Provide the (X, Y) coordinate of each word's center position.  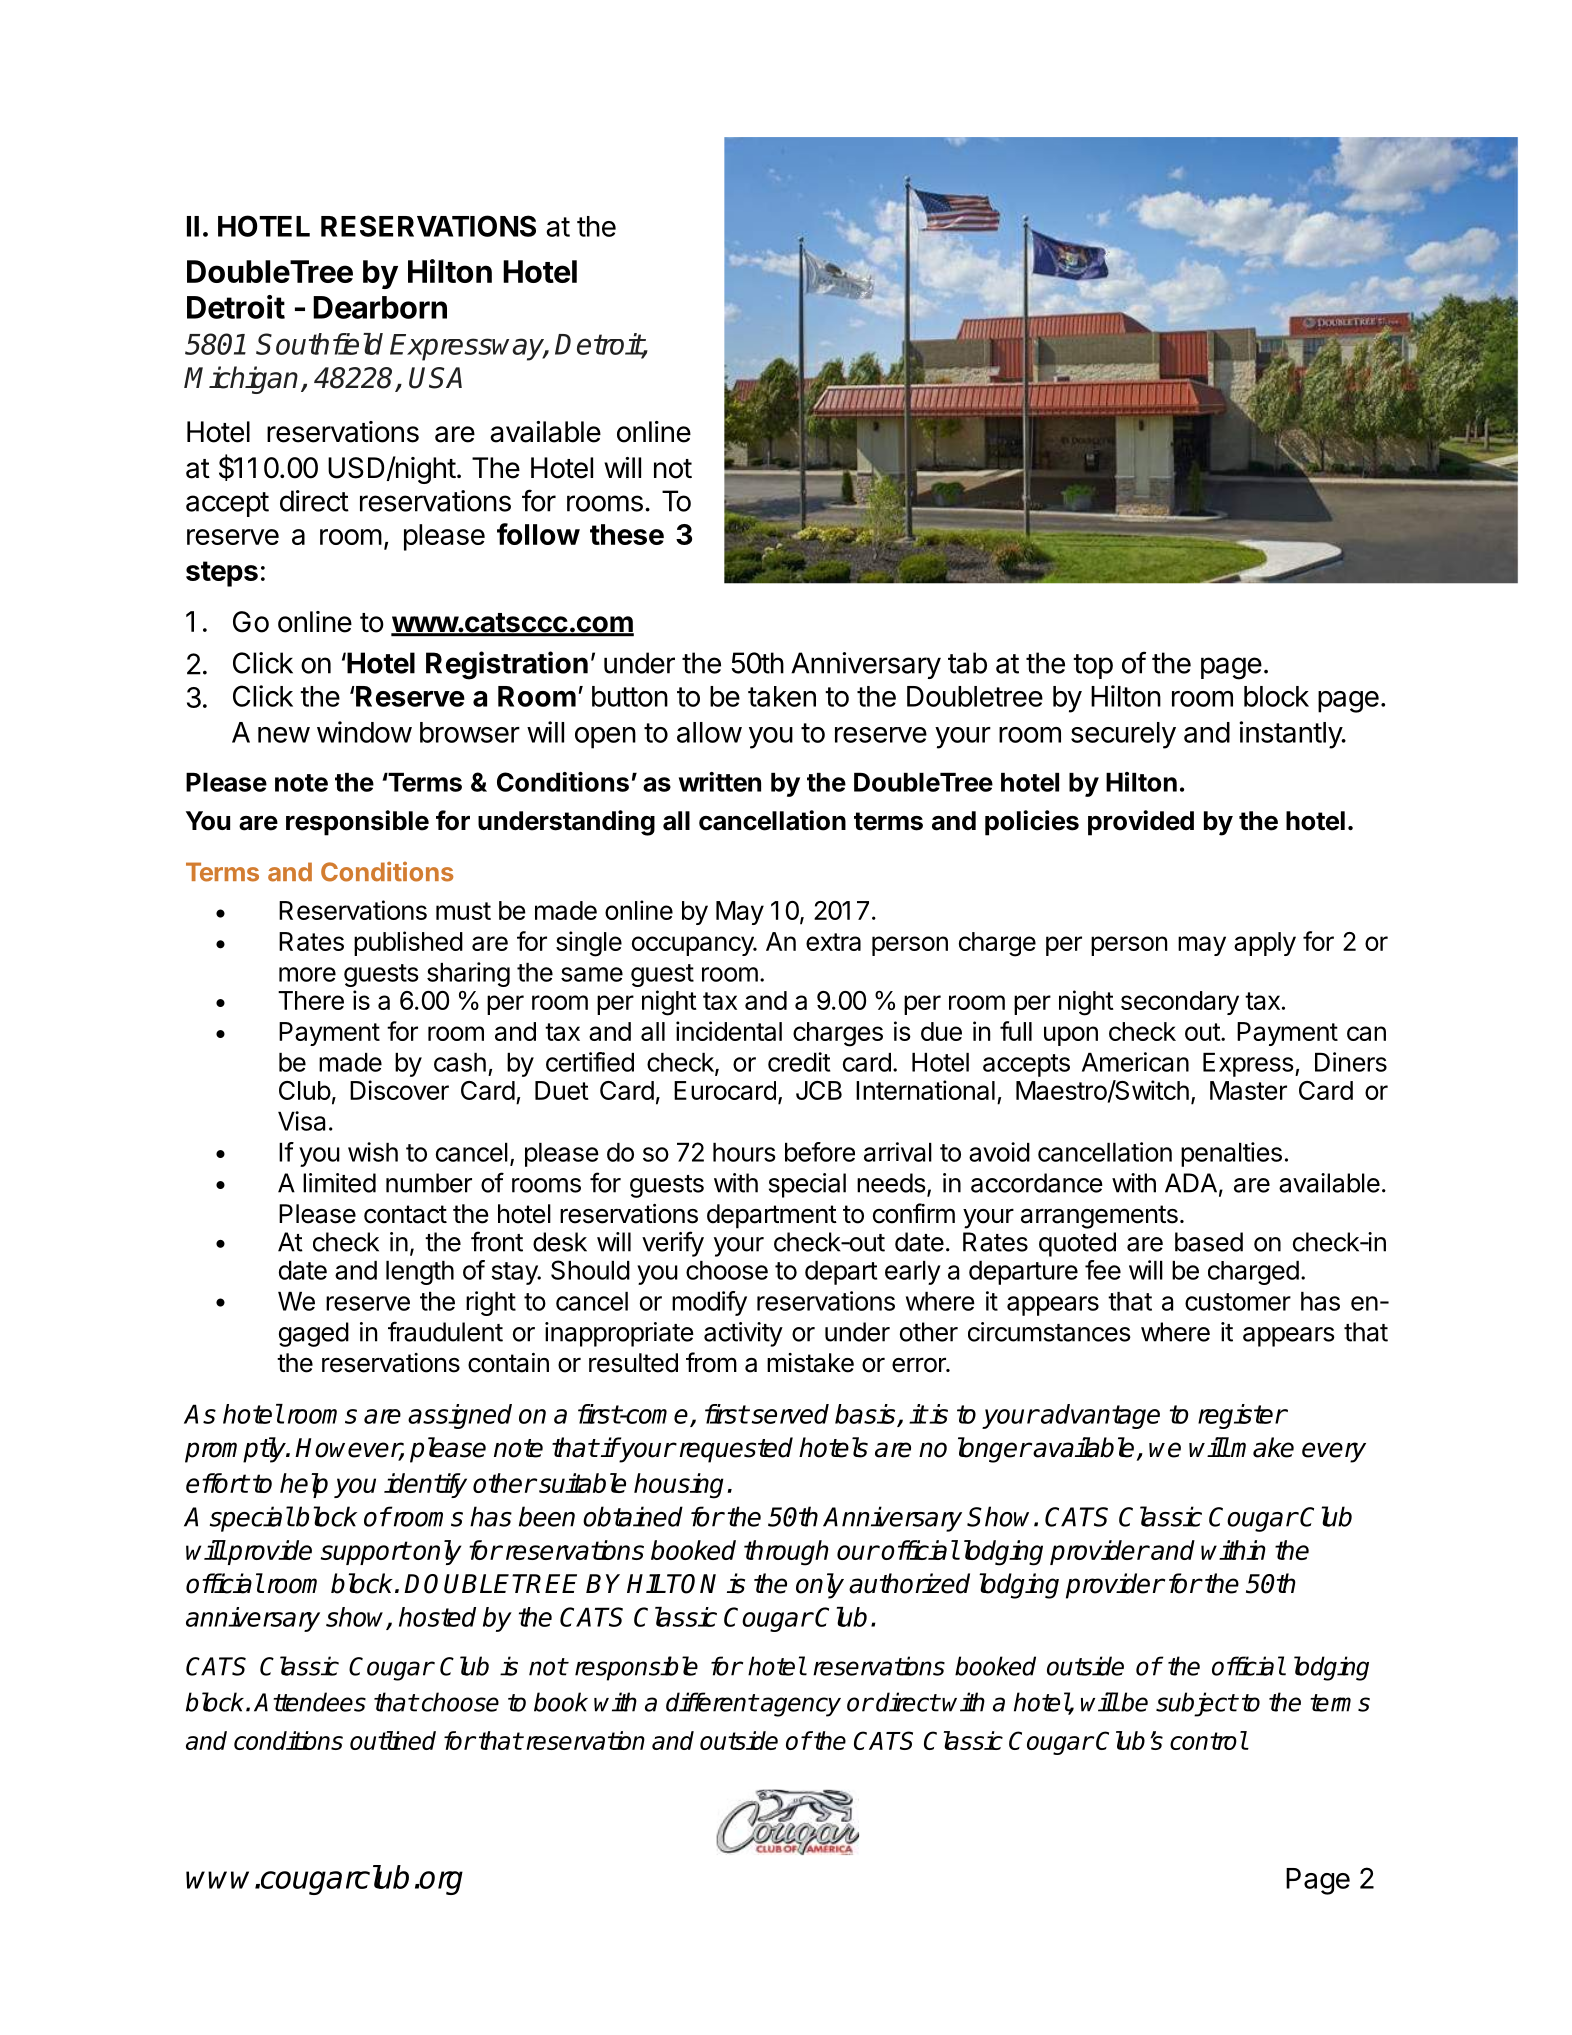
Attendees (310, 1702)
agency (800, 1707)
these (627, 534)
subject (1196, 1704)
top (1093, 666)
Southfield (319, 344)
